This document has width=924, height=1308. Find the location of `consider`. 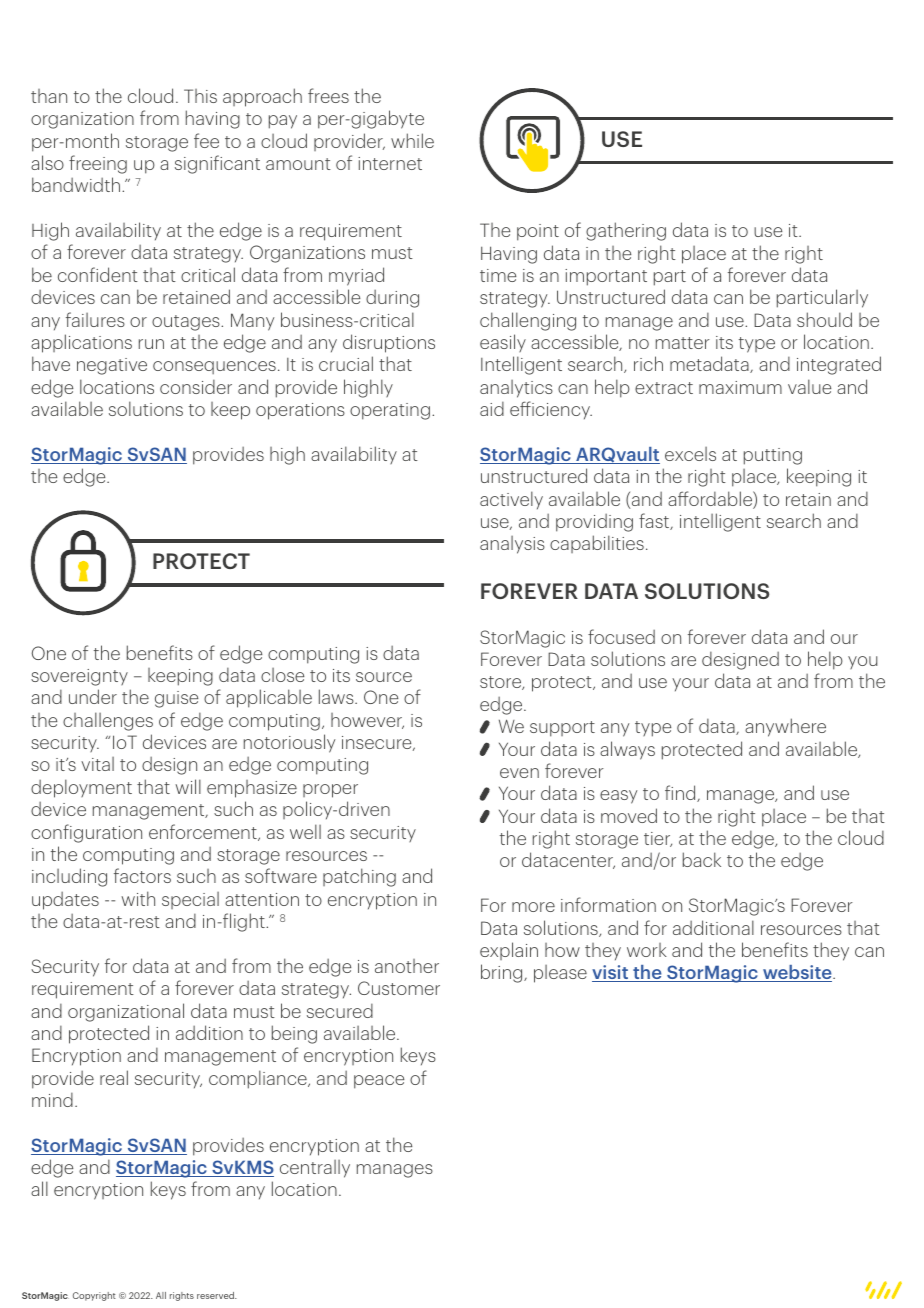

consider is located at coordinates (196, 387).
